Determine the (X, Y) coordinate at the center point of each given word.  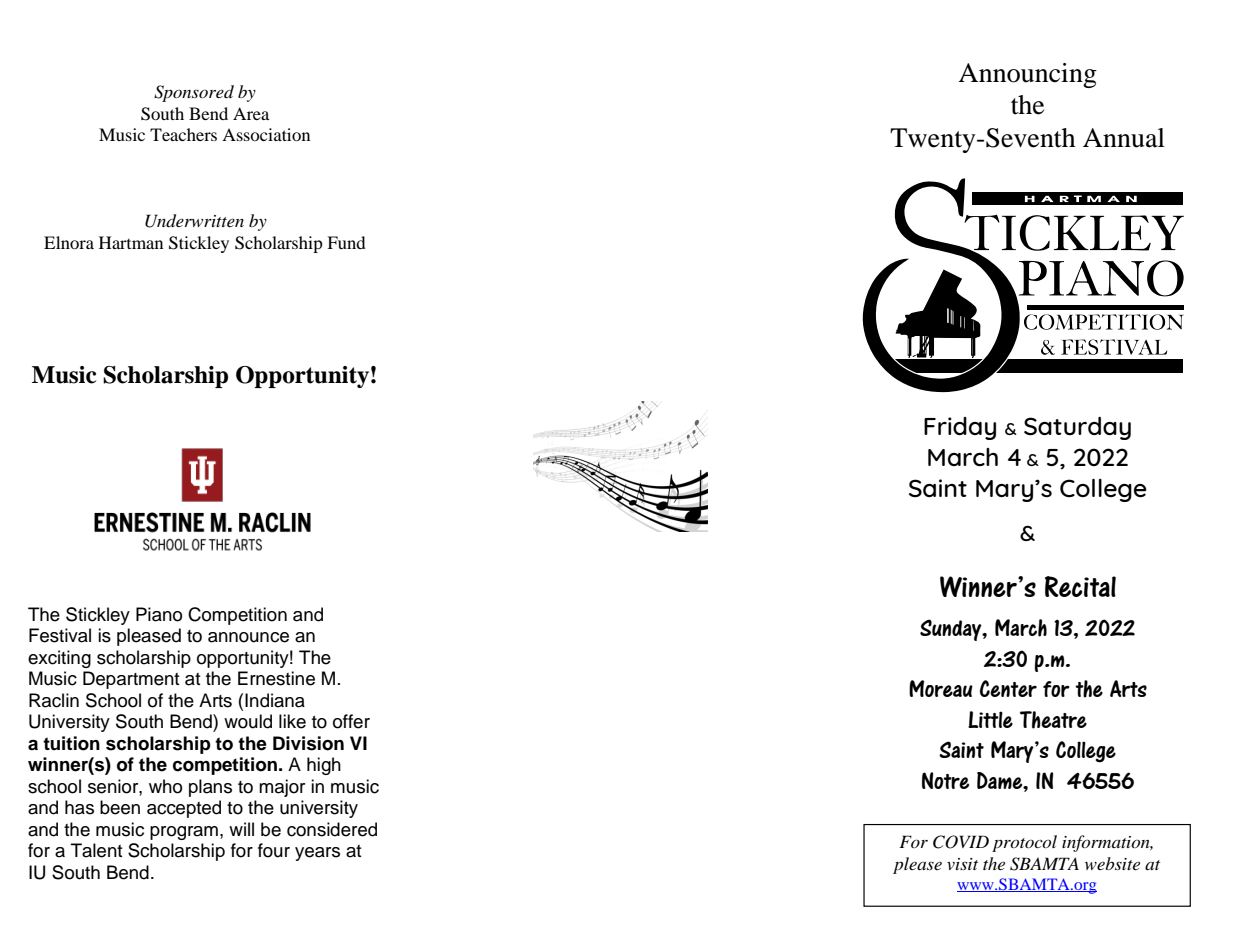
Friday (960, 428)
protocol (1024, 843)
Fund (346, 242)
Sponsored (194, 93)
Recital (1080, 586)
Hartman (131, 242)
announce (248, 637)
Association (266, 134)
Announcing (1027, 75)
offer (351, 721)
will (241, 829)
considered (332, 829)
